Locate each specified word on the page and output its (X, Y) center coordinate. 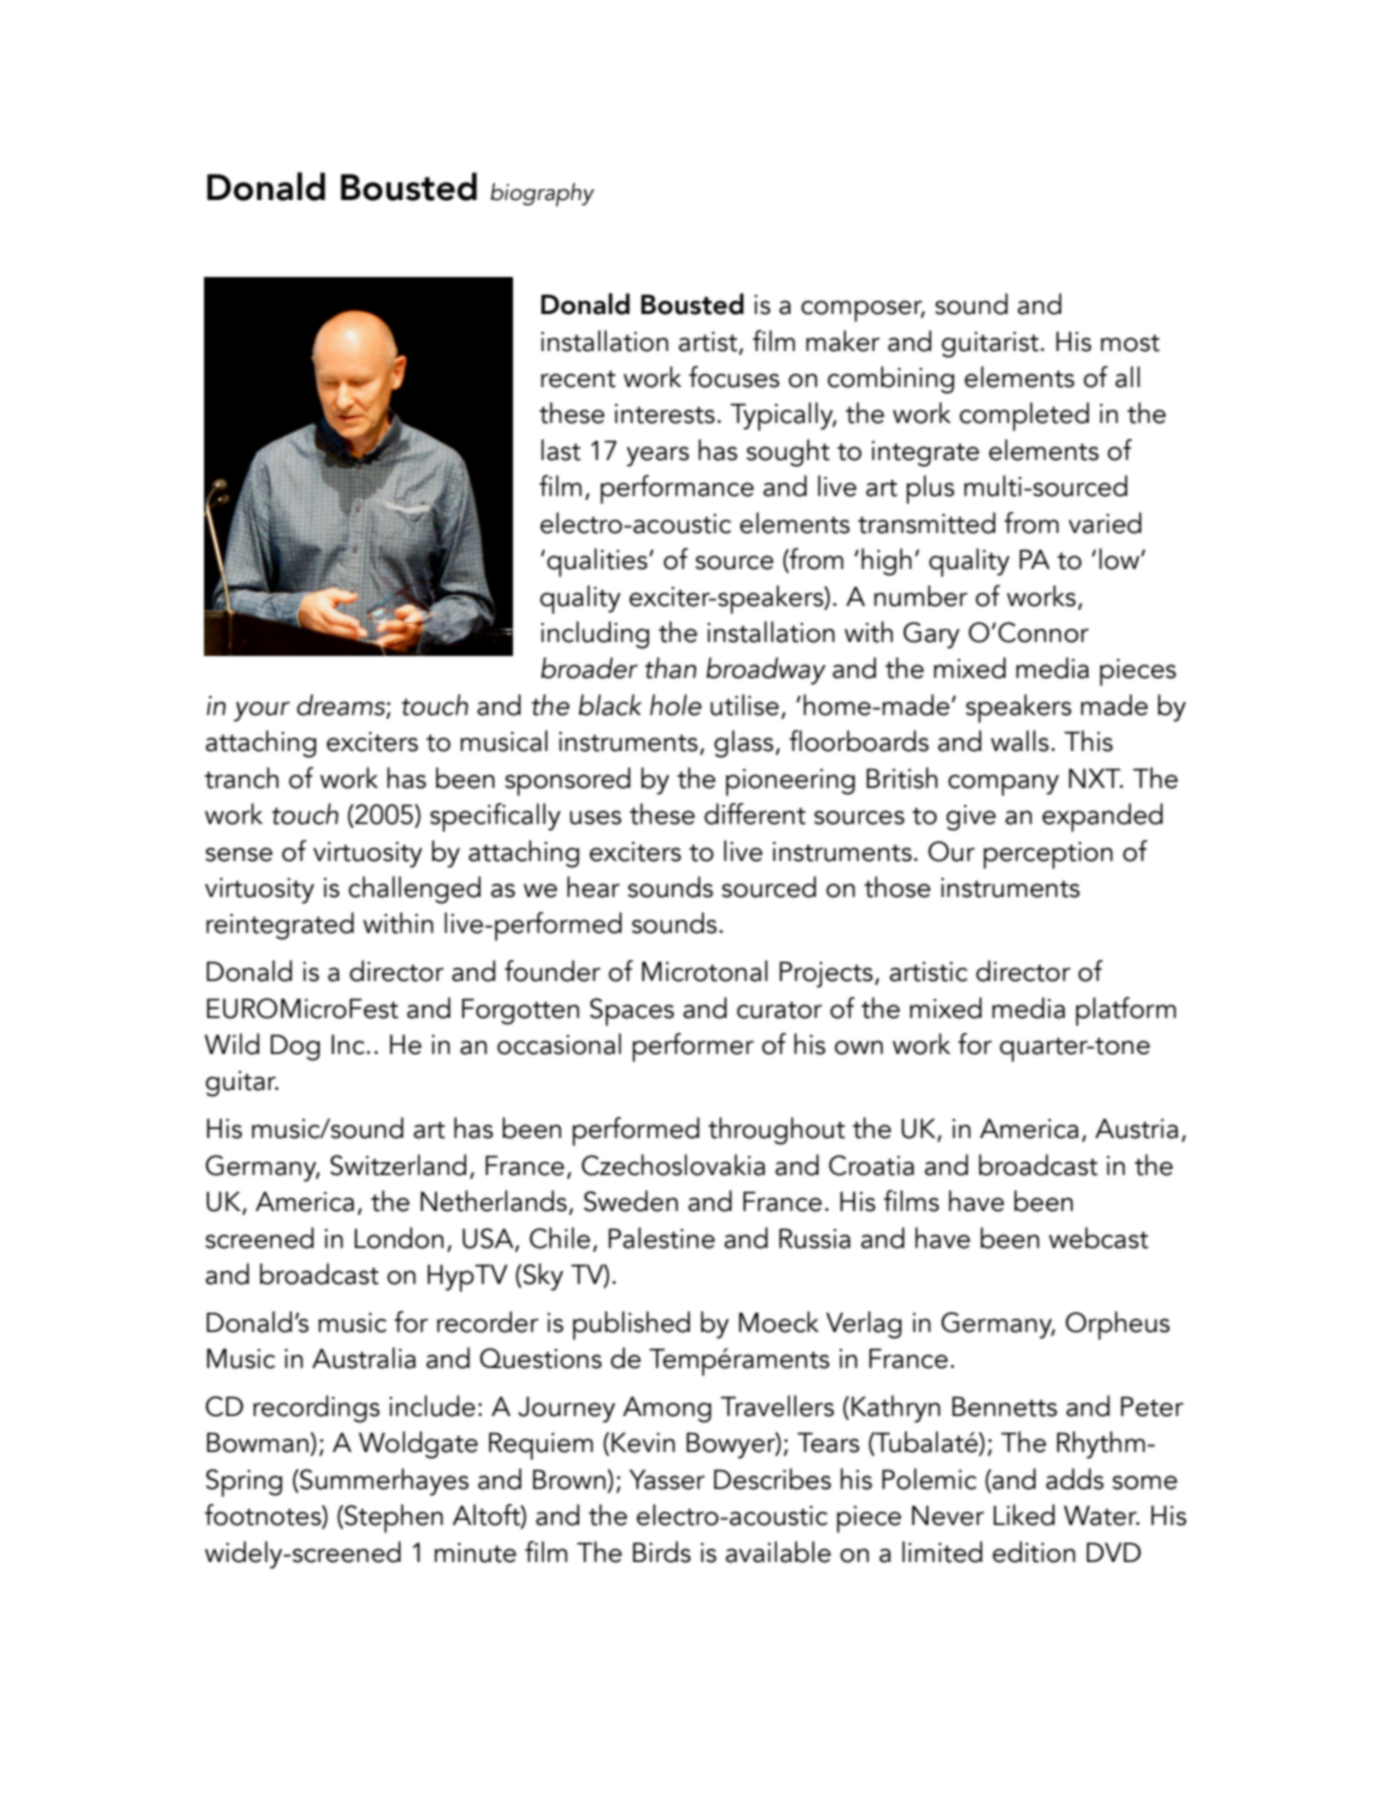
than (671, 668)
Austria (1136, 1128)
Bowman (259, 1442)
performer (693, 1047)
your (262, 711)
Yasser (667, 1479)
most (1130, 343)
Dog (295, 1047)
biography (542, 195)
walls (1020, 741)
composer (863, 311)
